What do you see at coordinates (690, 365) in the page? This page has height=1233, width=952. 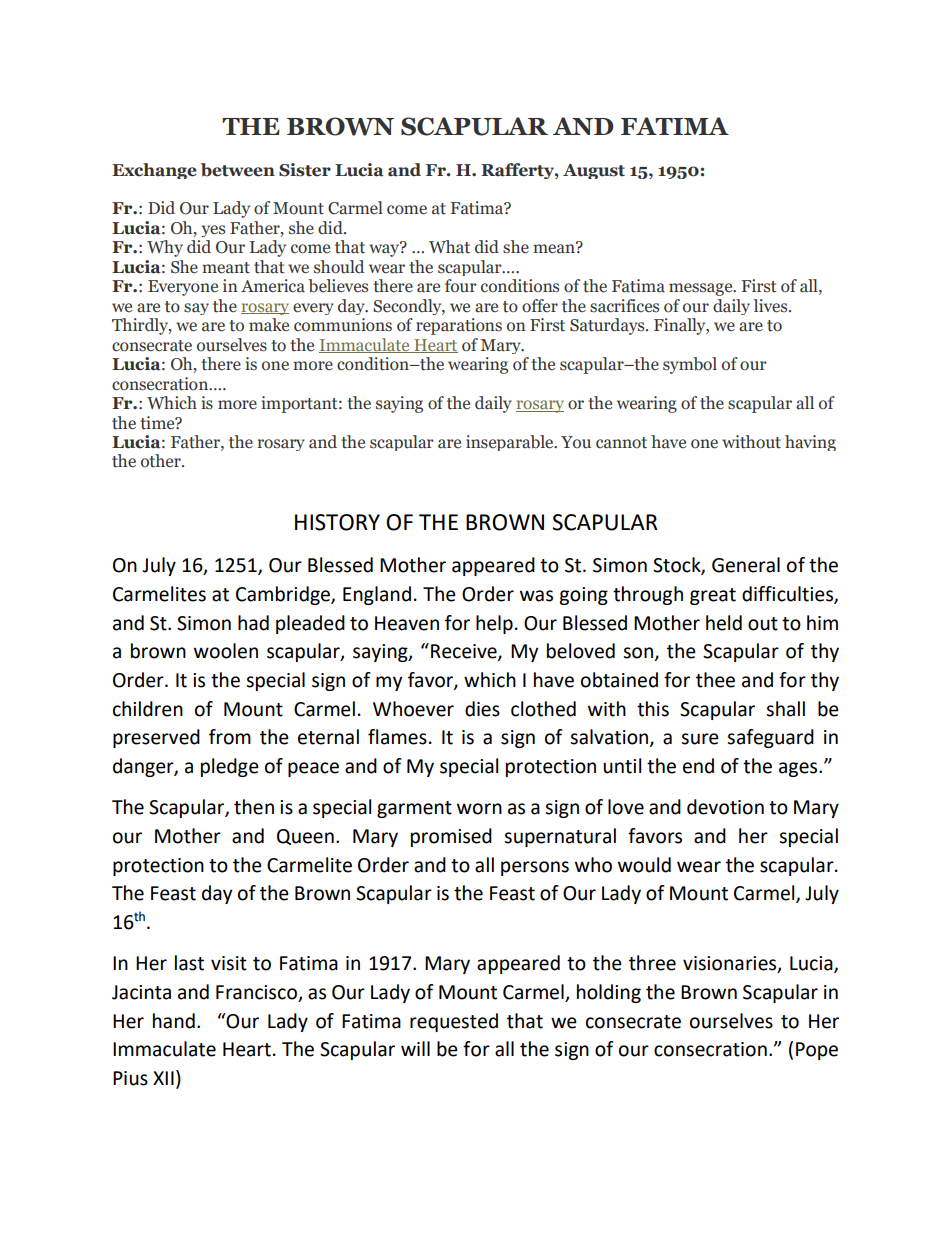 I see `symbol` at bounding box center [690, 365].
